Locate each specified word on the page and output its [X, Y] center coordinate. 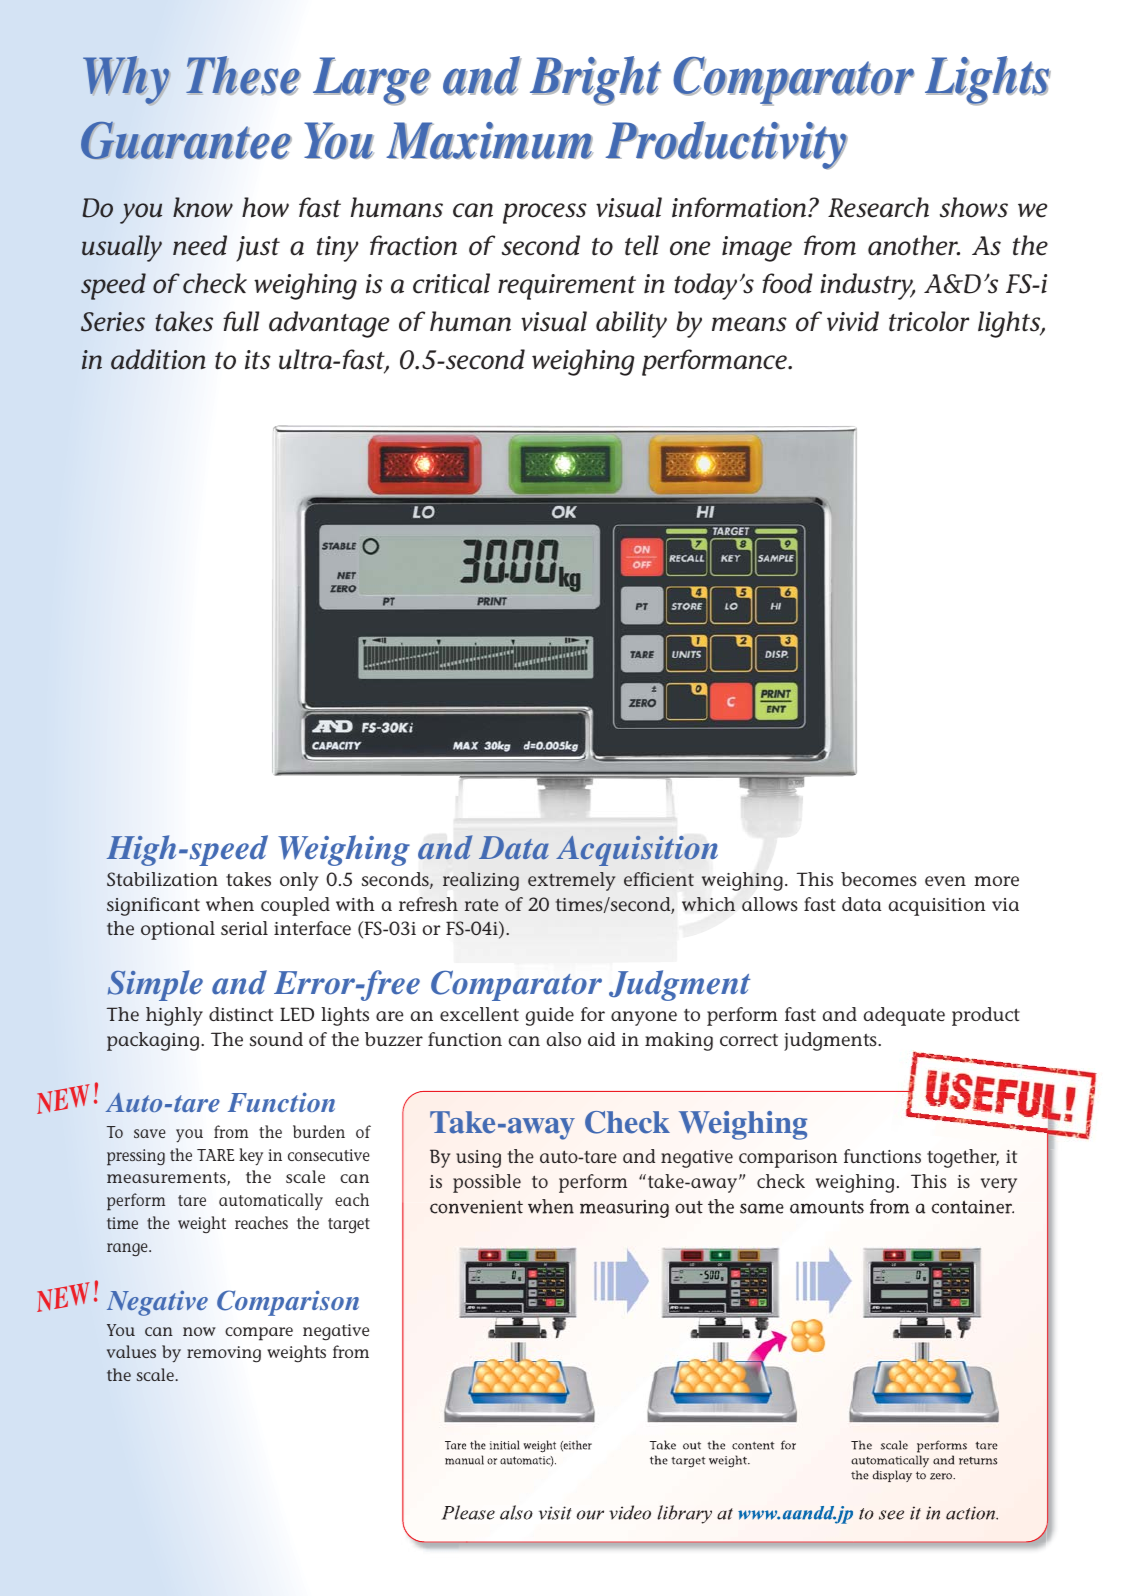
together [963, 1158]
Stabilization [162, 879]
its [258, 360]
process [545, 213]
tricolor [929, 321]
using [478, 1159]
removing [224, 1354]
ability [631, 324]
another [914, 245]
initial [505, 1445]
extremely [572, 881]
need [200, 245]
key [251, 1157]
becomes [879, 879]
